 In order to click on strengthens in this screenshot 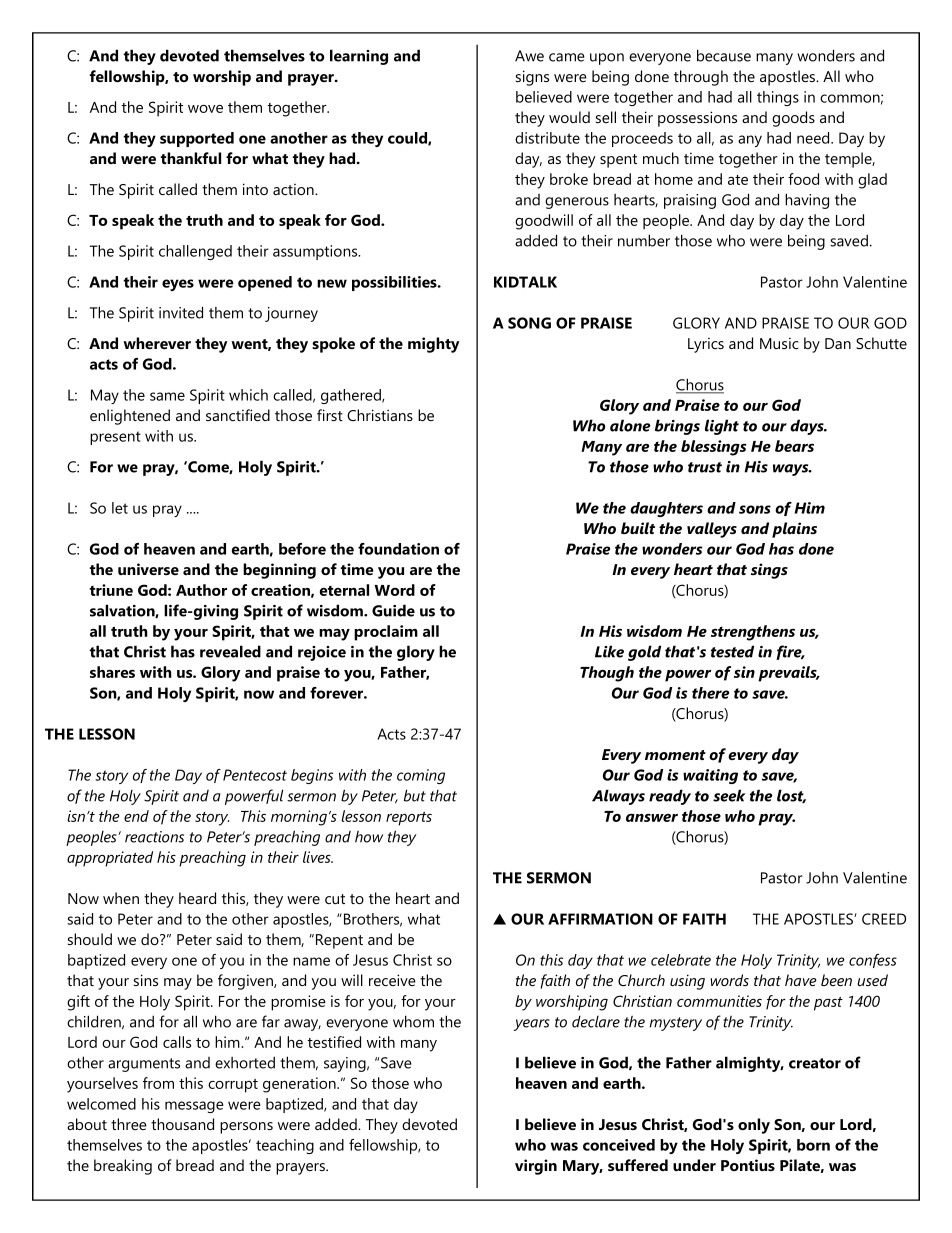, I will do `click(753, 633)`.
